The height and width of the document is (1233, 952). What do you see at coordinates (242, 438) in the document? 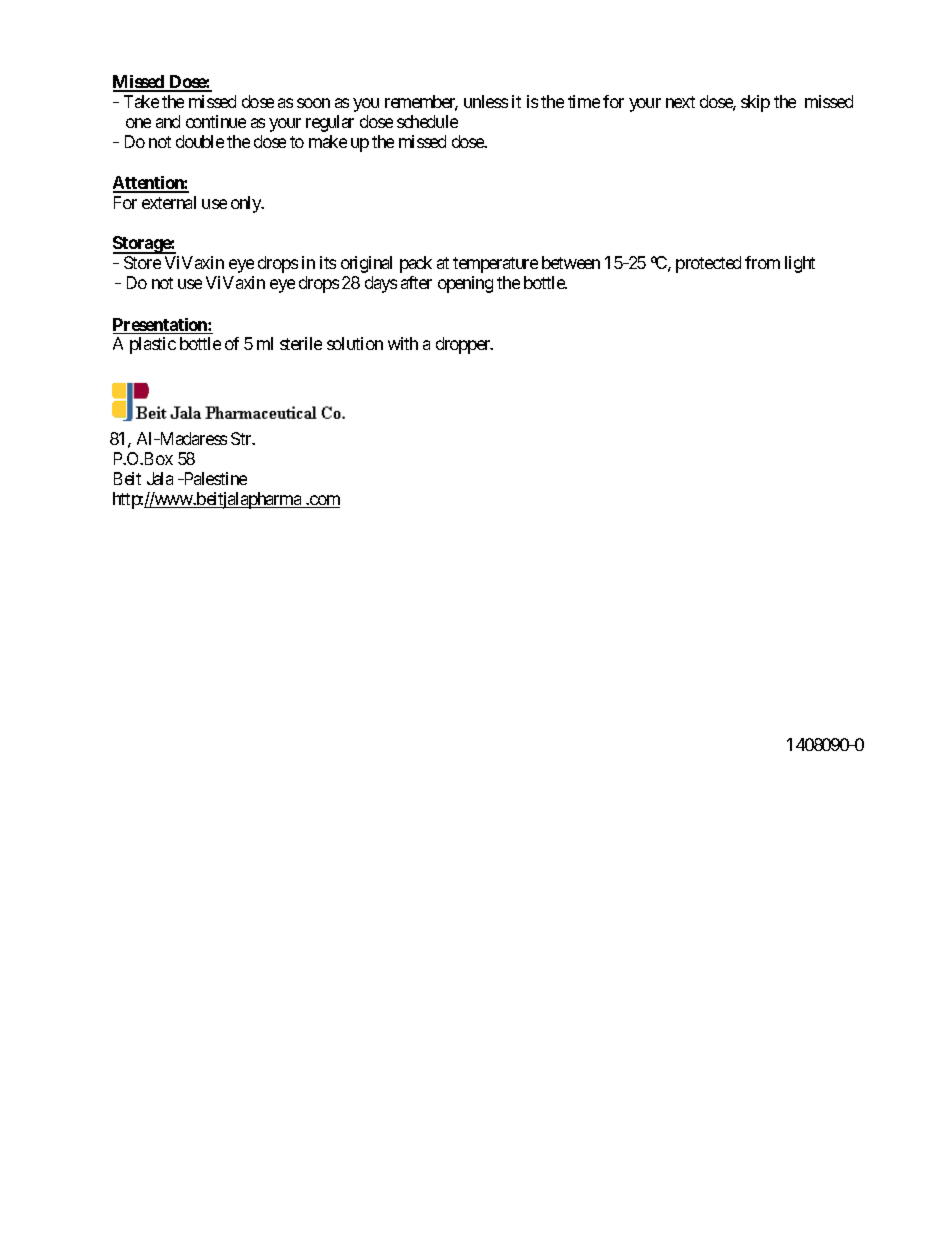
I see `Str` at bounding box center [242, 438].
